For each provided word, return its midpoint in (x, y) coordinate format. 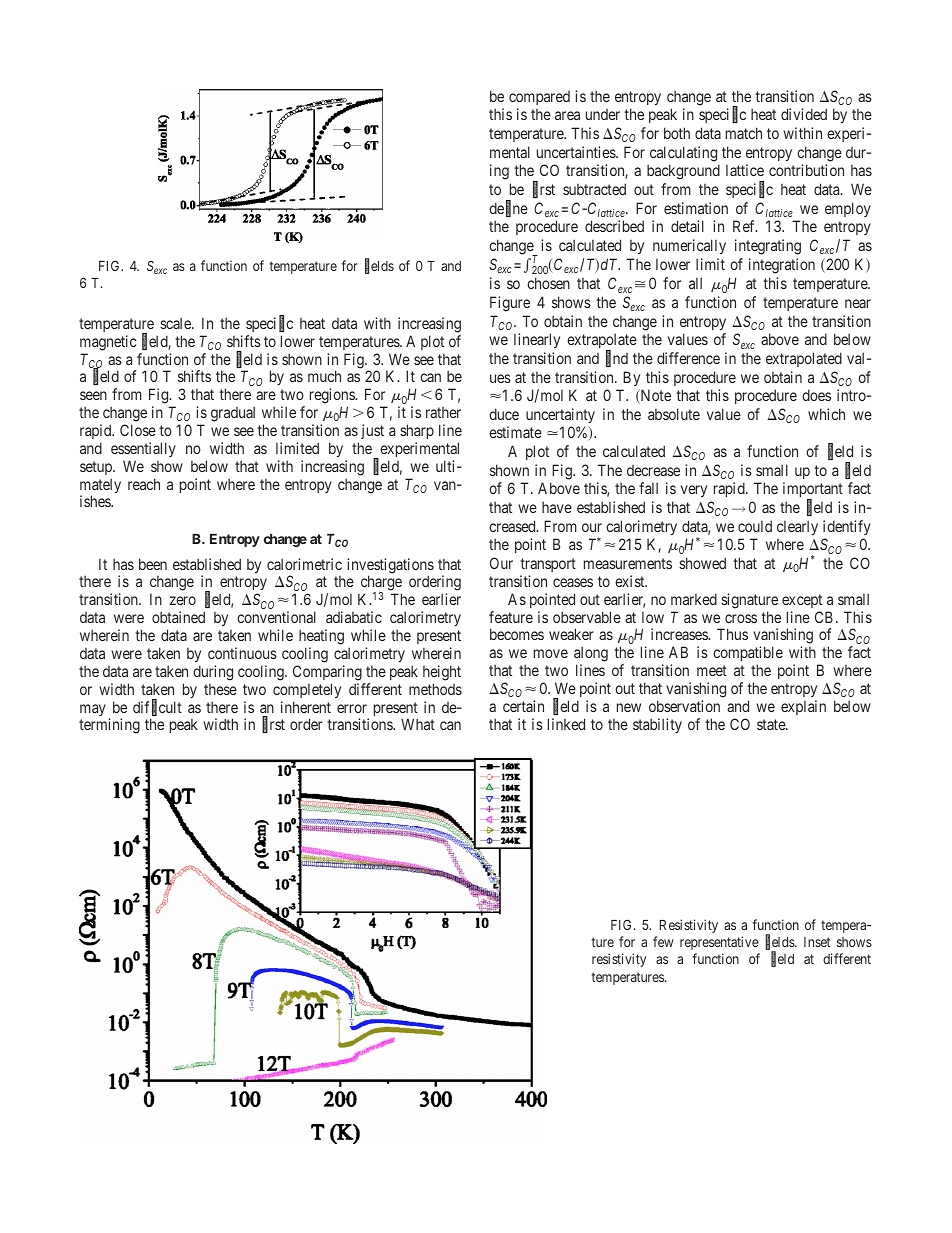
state (772, 724)
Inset (817, 942)
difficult (157, 708)
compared (539, 98)
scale (176, 323)
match (744, 133)
